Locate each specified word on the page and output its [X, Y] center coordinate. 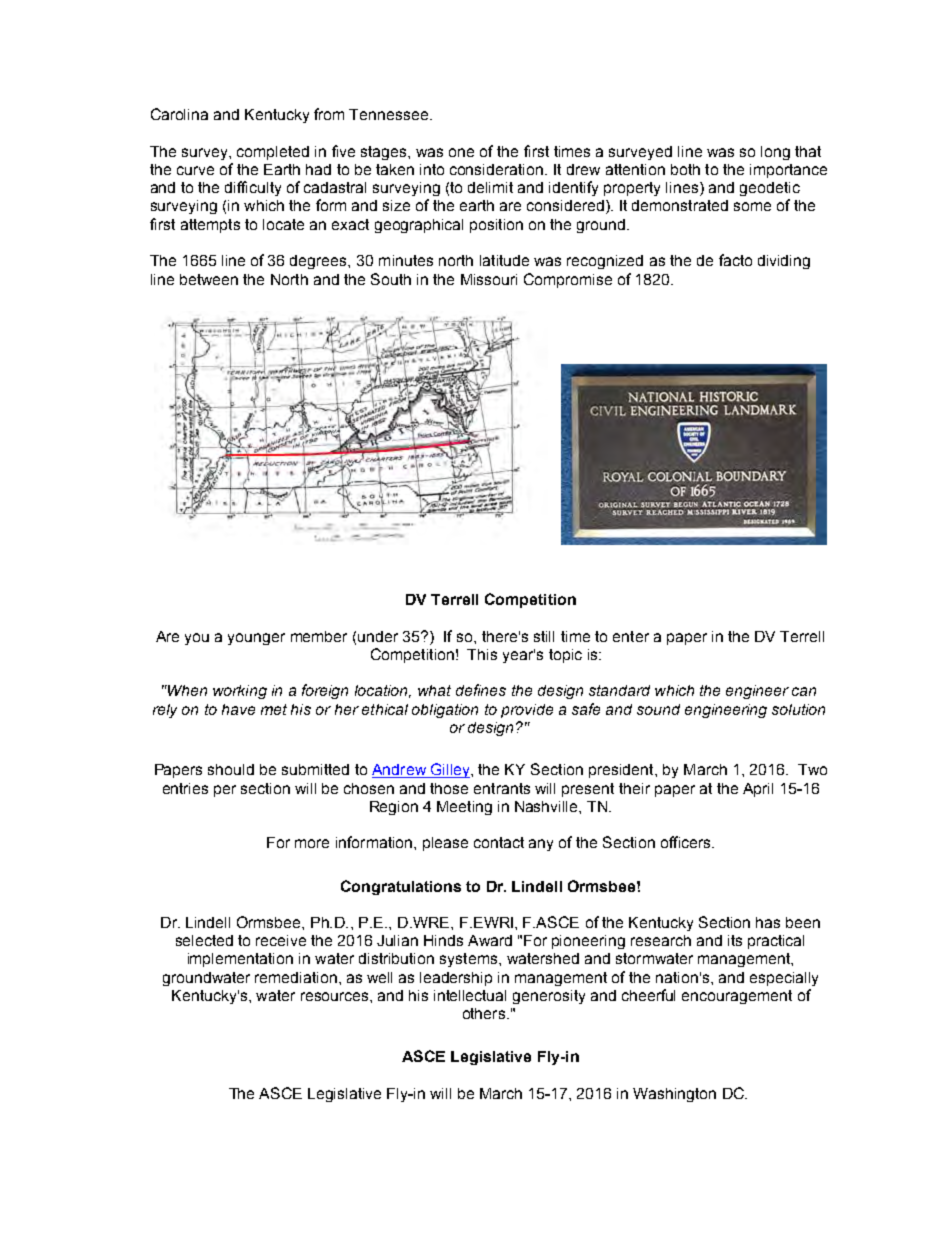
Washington [674, 1095]
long [775, 153]
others [484, 1013]
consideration [496, 169]
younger [256, 639]
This [482, 654]
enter [631, 636]
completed [273, 153]
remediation [296, 977]
